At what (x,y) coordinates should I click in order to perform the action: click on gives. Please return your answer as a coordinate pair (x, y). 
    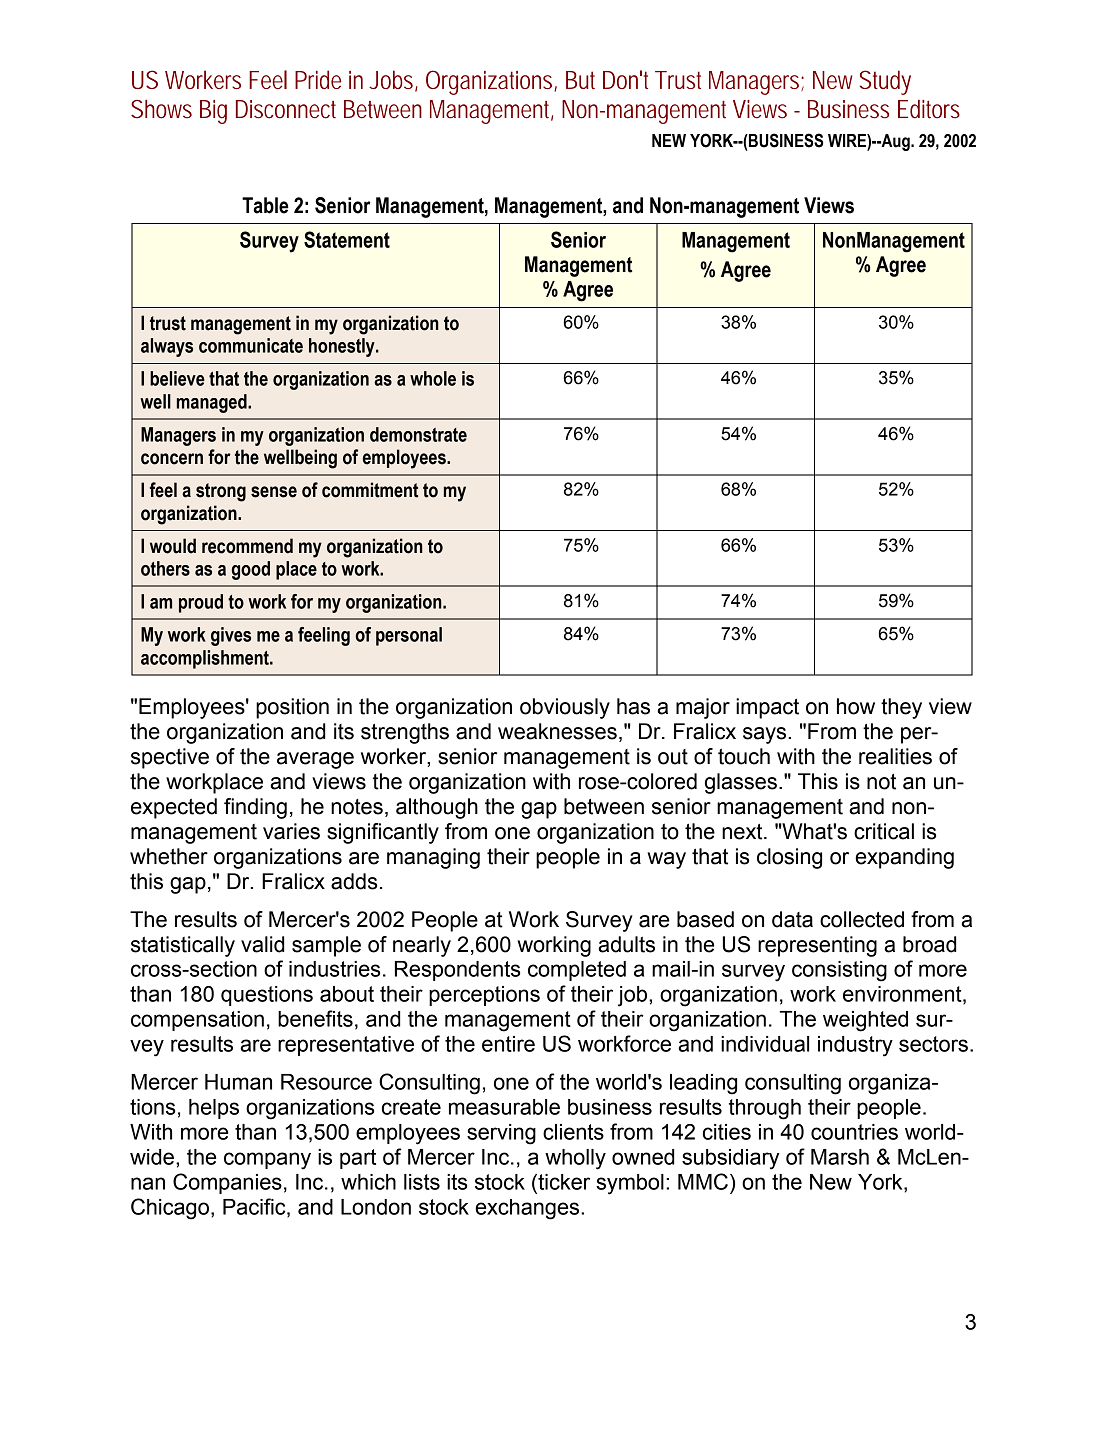
    Looking at the image, I should click on (231, 636).
